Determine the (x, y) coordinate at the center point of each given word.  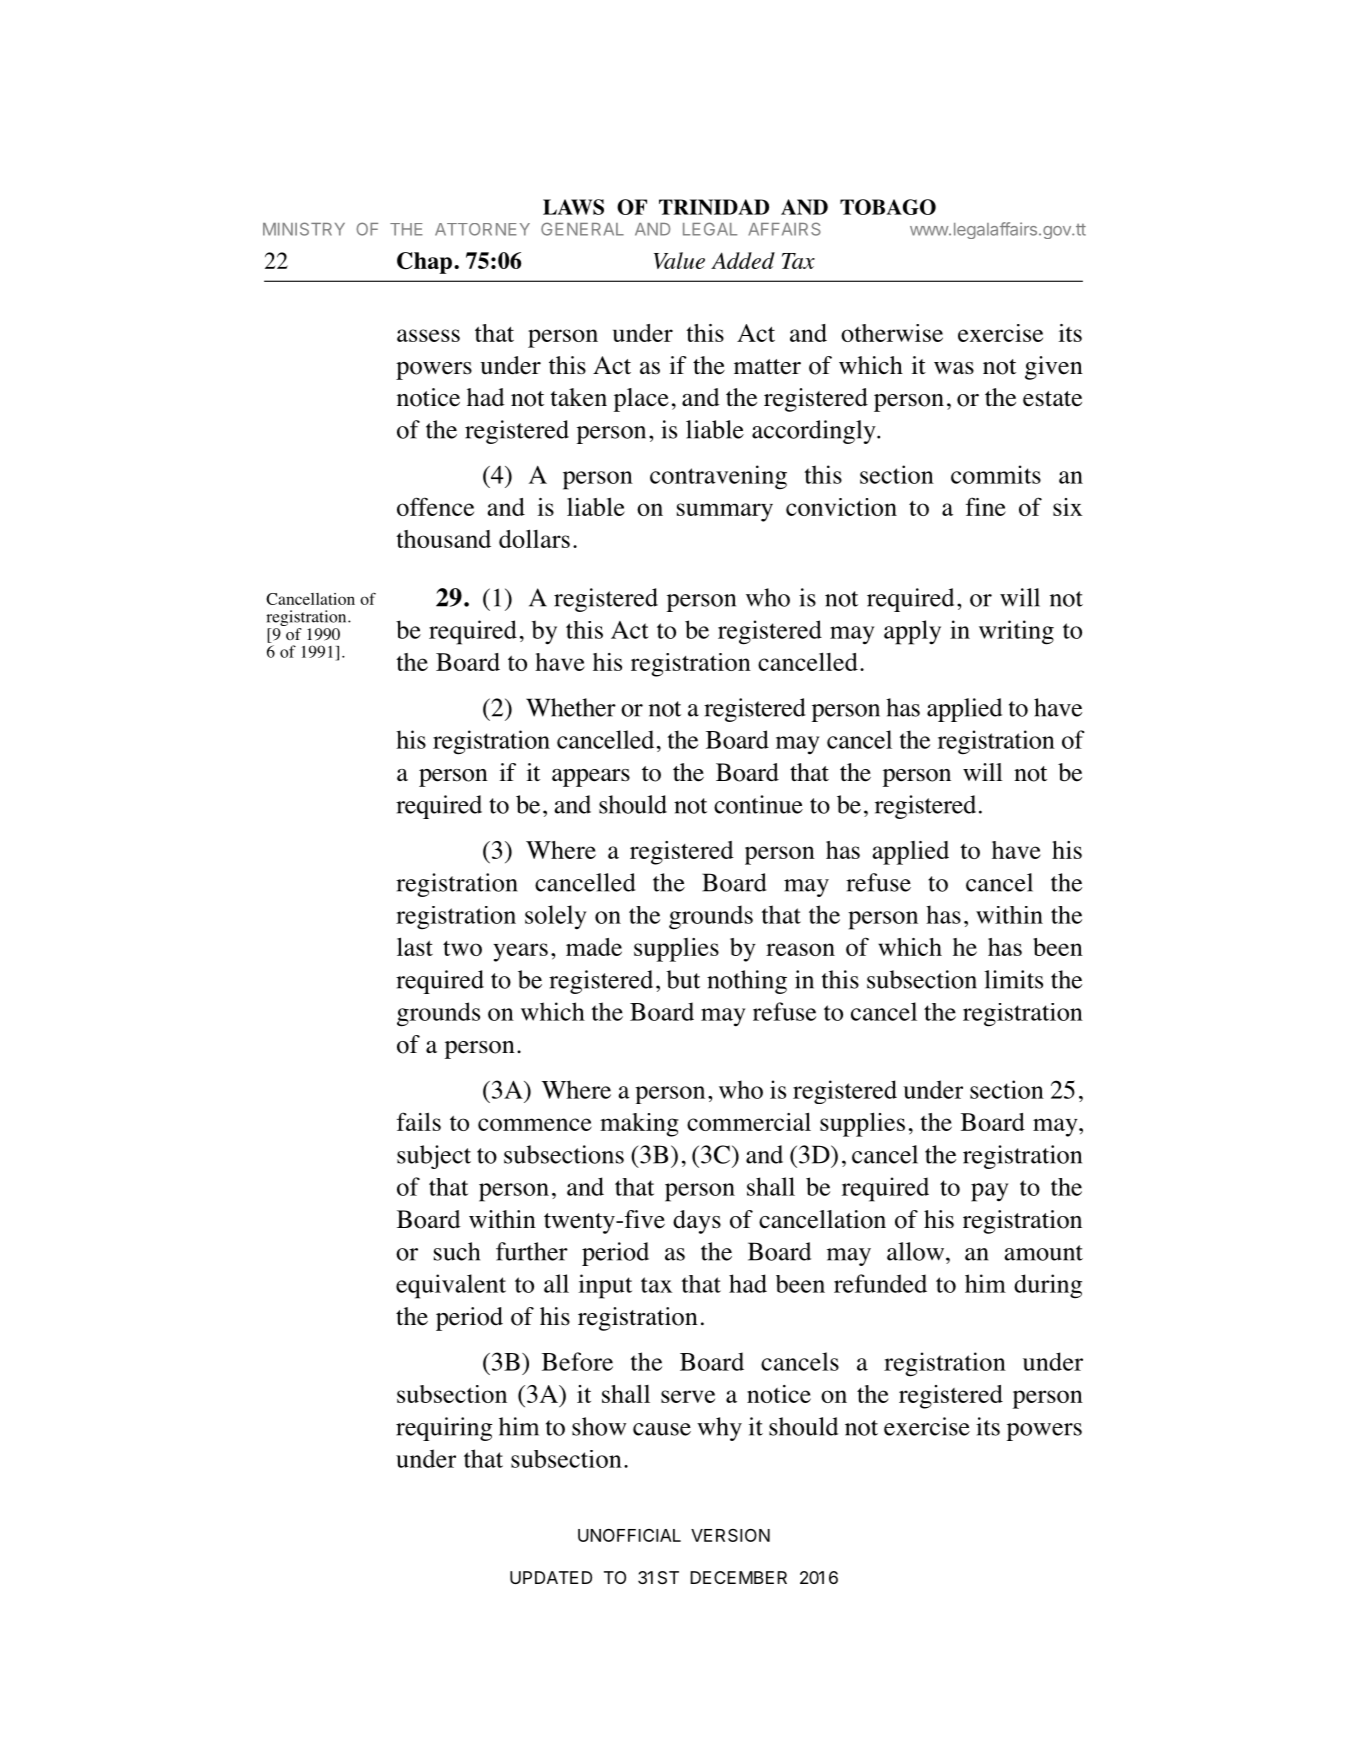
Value (679, 260)
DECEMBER (738, 1577)
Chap (424, 263)
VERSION (730, 1535)
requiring (444, 1429)
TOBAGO (888, 207)
